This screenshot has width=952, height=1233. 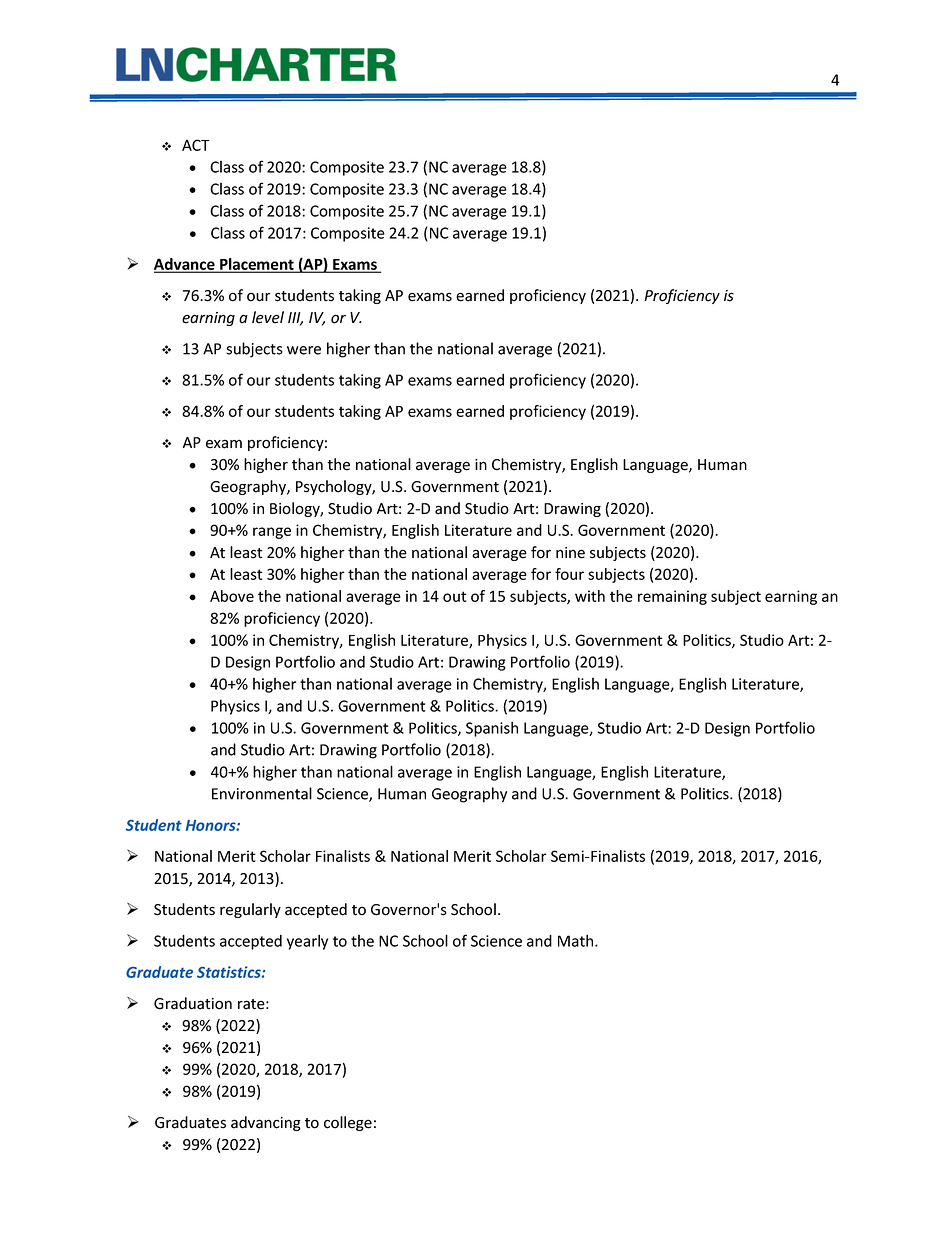 I want to click on were, so click(x=304, y=350).
